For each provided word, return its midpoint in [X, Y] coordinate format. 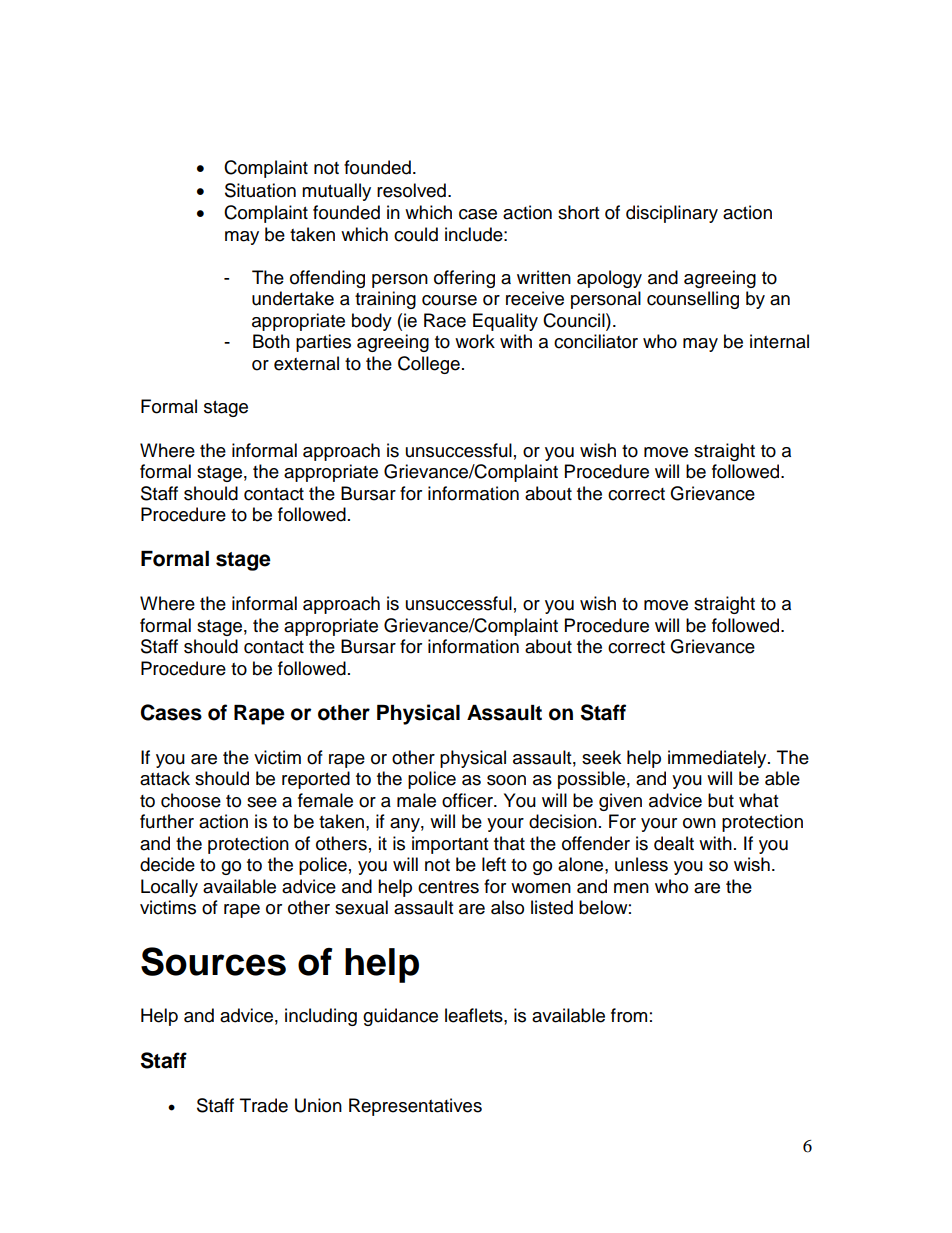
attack [165, 778]
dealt [674, 843]
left [494, 864]
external [306, 363]
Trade [264, 1105]
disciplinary [672, 214]
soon [506, 780]
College [429, 365]
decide [167, 864]
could [416, 234]
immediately [718, 759]
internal [779, 341]
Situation [260, 190]
